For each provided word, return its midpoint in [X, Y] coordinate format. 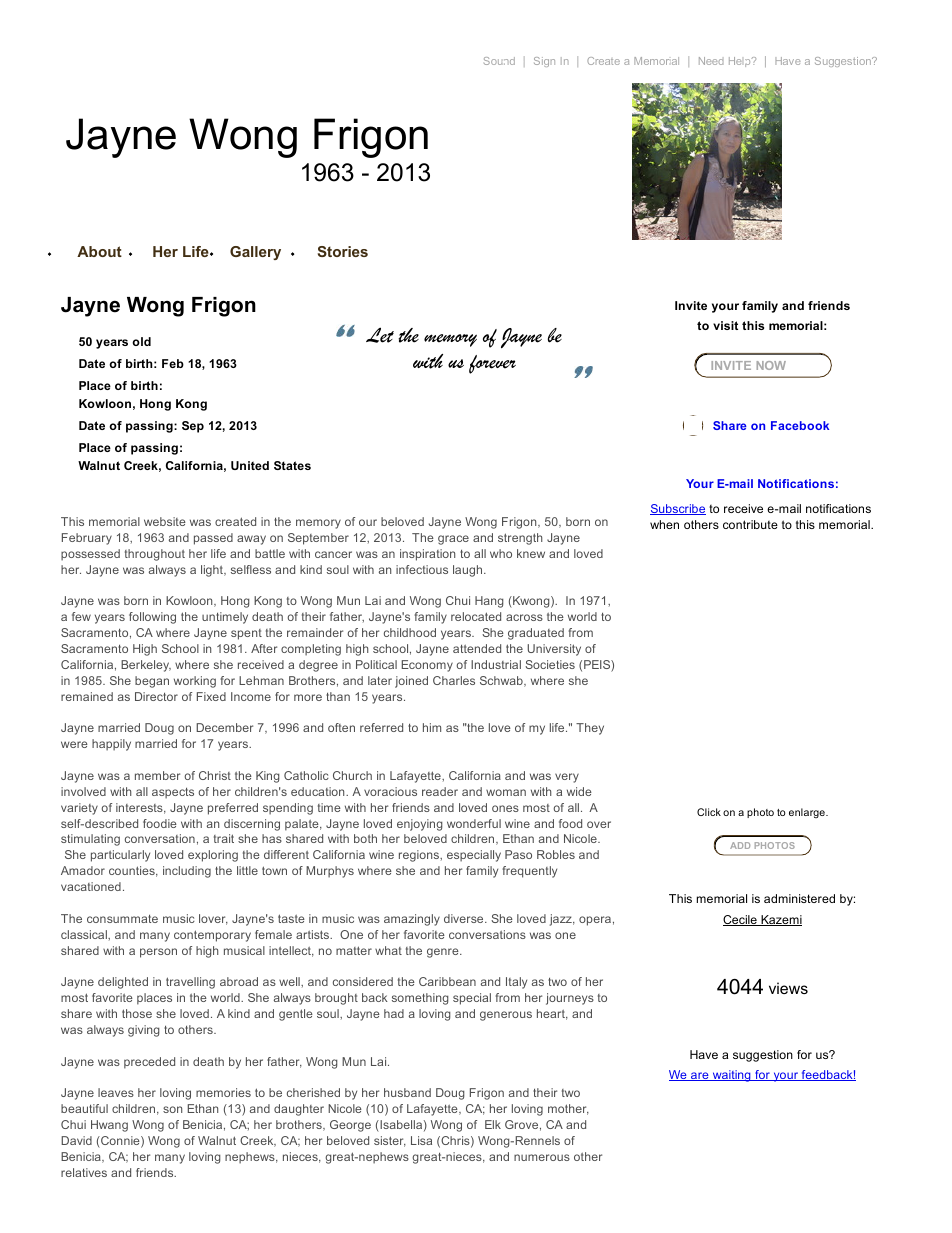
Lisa [421, 1140]
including [187, 872]
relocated [476, 616]
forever [492, 364]
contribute [750, 524]
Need [711, 61]
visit [725, 325]
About [99, 251]
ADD [740, 845]
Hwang [109, 1126]
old [141, 341]
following [152, 618]
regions [420, 856]
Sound [499, 61]
